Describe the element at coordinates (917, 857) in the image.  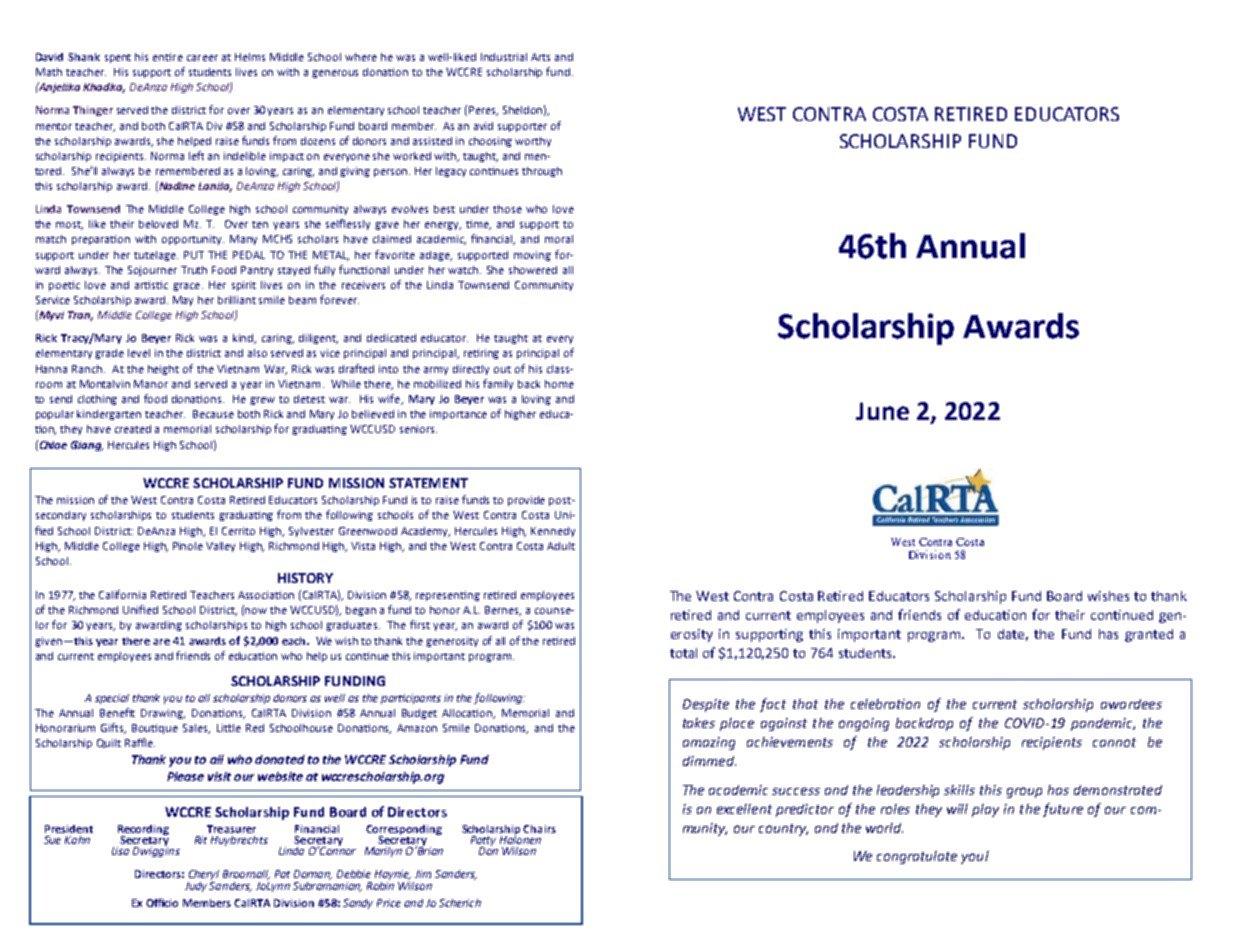
I see `congratulate` at that location.
